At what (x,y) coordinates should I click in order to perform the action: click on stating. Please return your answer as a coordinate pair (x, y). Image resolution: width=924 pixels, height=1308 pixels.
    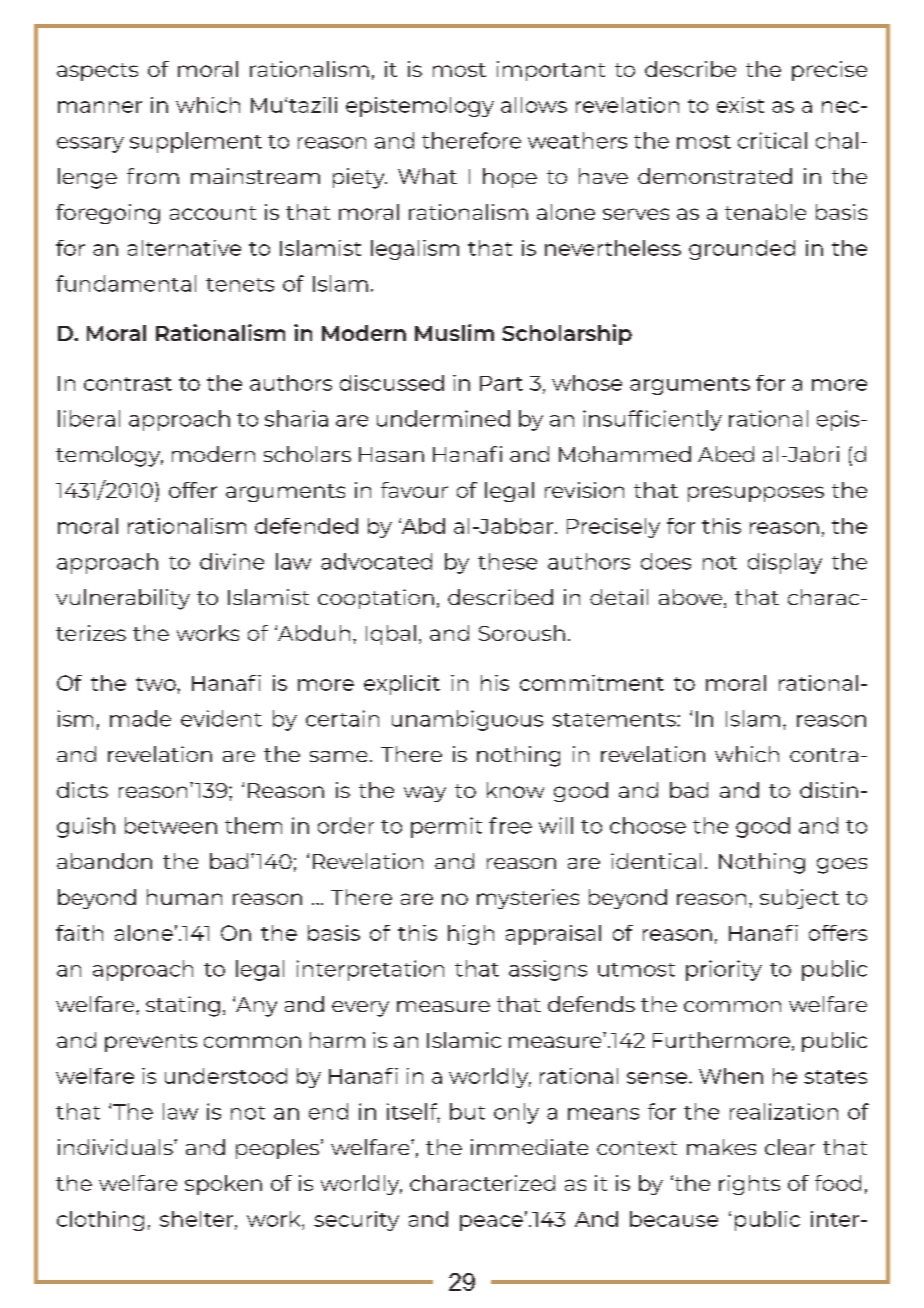
    Looking at the image, I should click on (183, 1006).
